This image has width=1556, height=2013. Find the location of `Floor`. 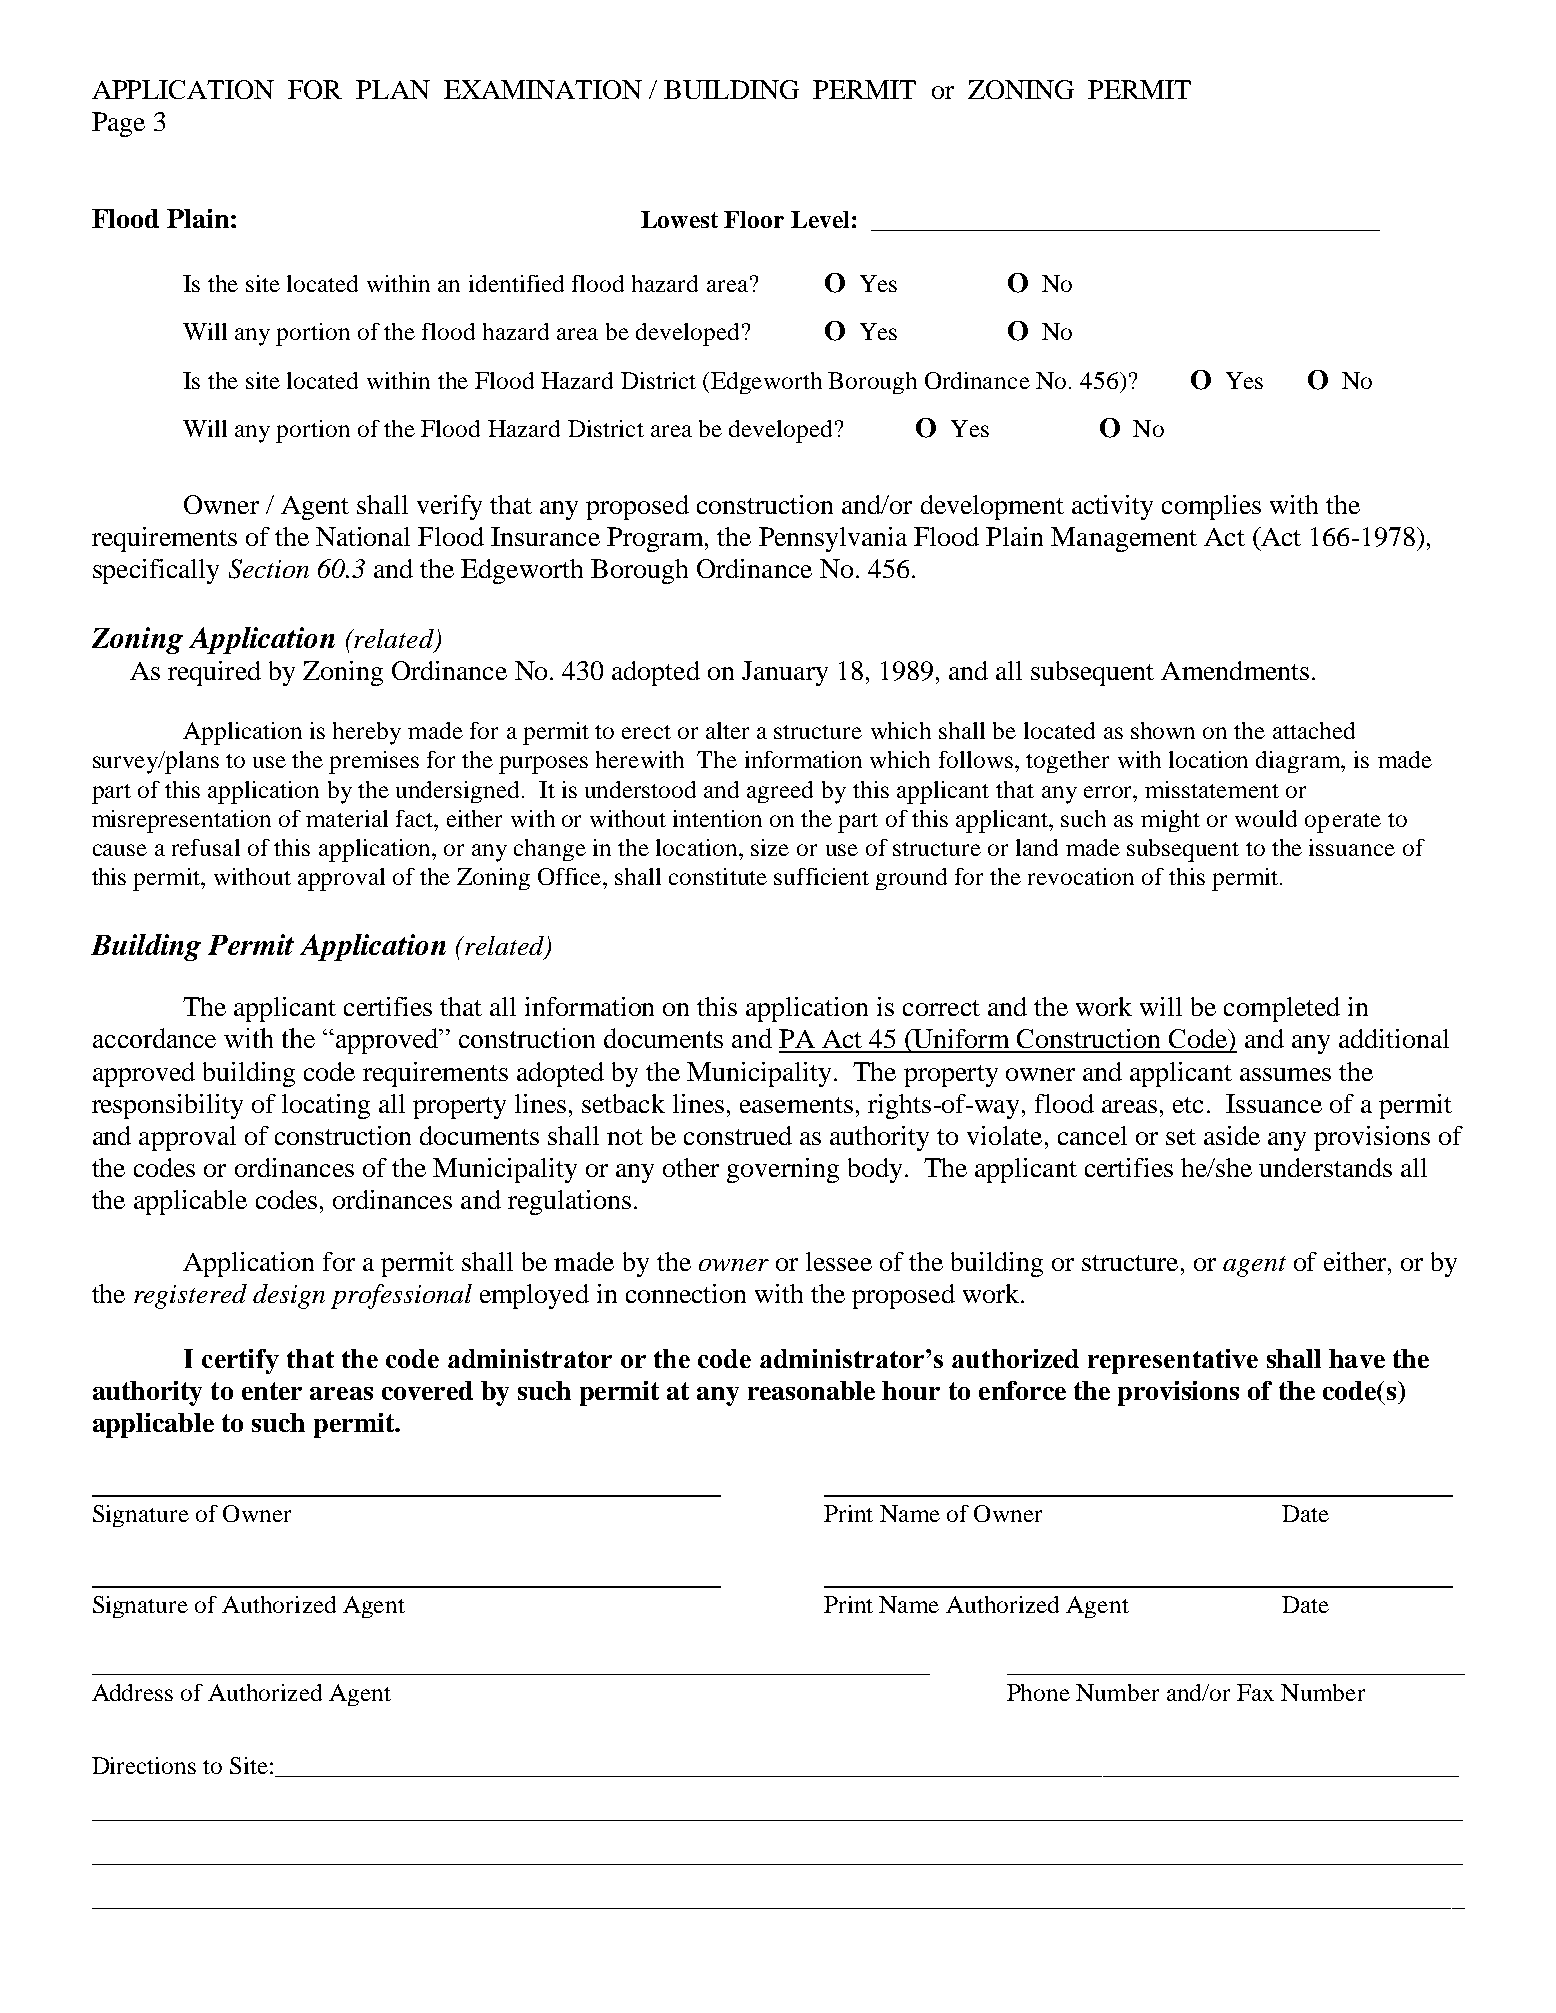

Floor is located at coordinates (754, 219).
